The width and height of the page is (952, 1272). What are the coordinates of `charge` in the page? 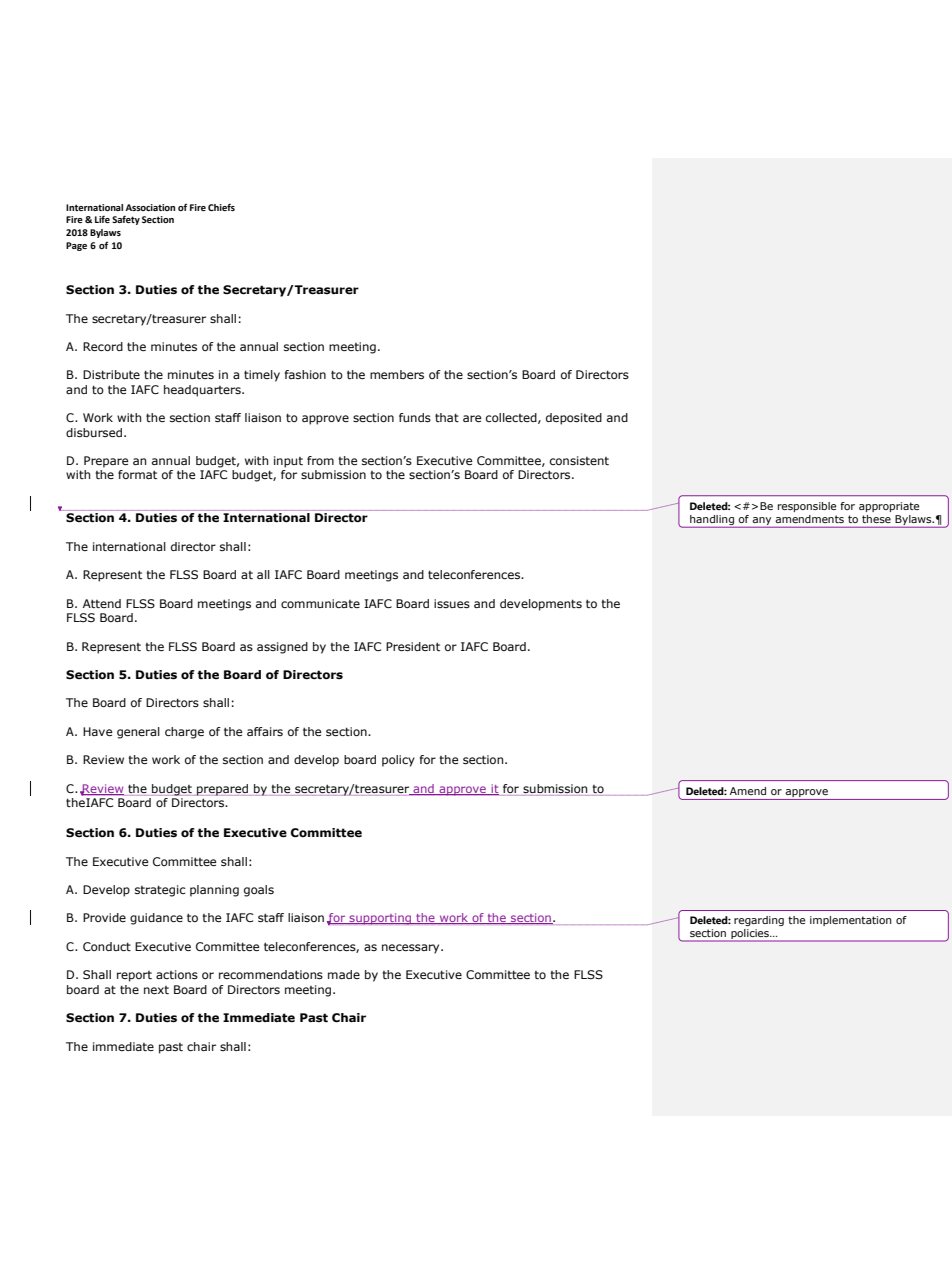 It's located at (184, 733).
